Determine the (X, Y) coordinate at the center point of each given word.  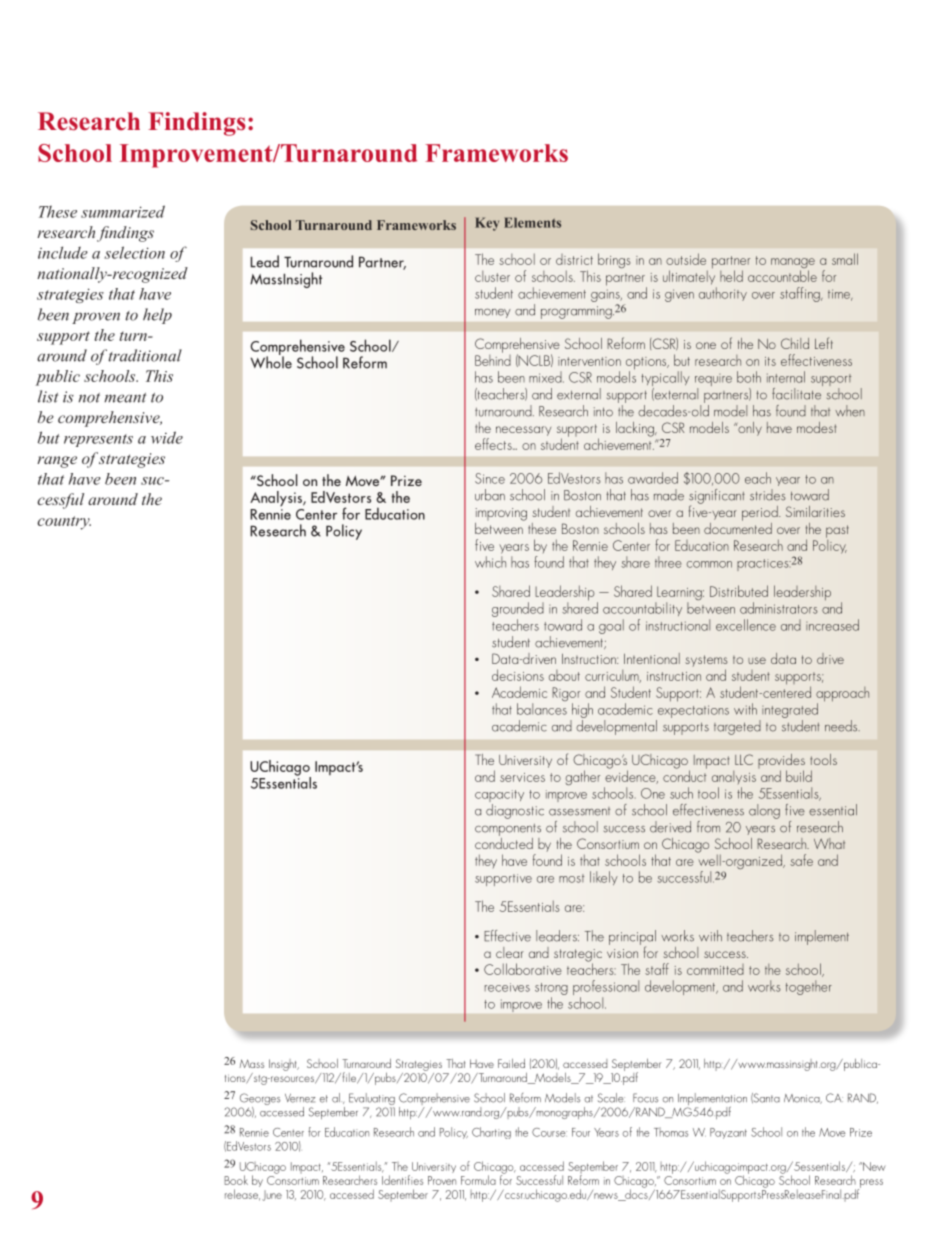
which (490, 562)
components (508, 830)
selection (134, 252)
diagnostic (515, 811)
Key (487, 224)
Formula (478, 1180)
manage (793, 264)
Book (236, 1180)
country (64, 523)
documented (738, 527)
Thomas (671, 1132)
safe (801, 860)
